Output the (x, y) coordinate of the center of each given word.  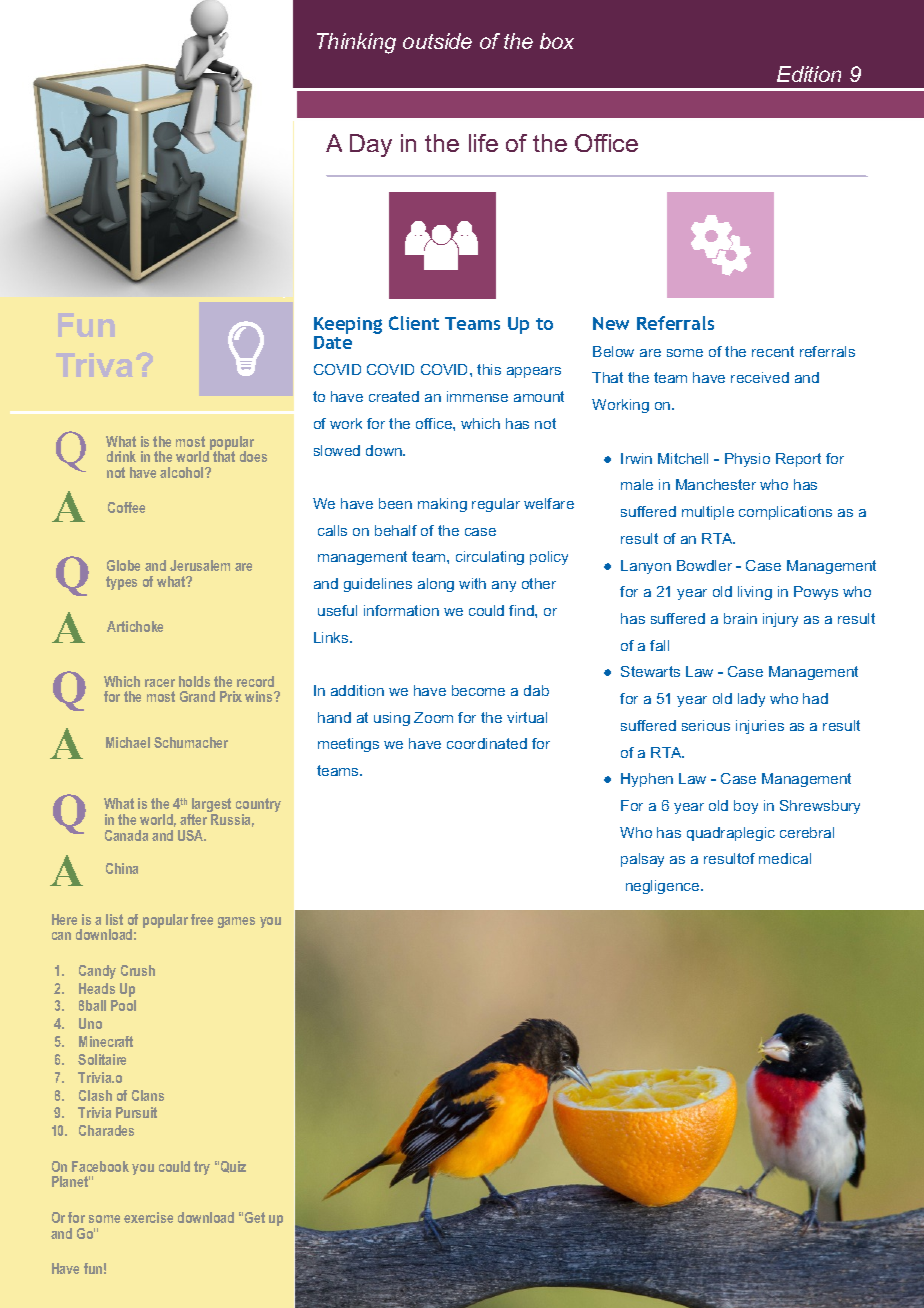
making (442, 505)
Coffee (126, 507)
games (236, 922)
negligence (664, 887)
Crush (138, 970)
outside (437, 41)
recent (773, 351)
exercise (148, 1217)
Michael (128, 742)
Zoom (433, 717)
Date (333, 341)
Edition (809, 74)
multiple (708, 513)
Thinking (356, 43)
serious (706, 725)
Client (414, 323)
